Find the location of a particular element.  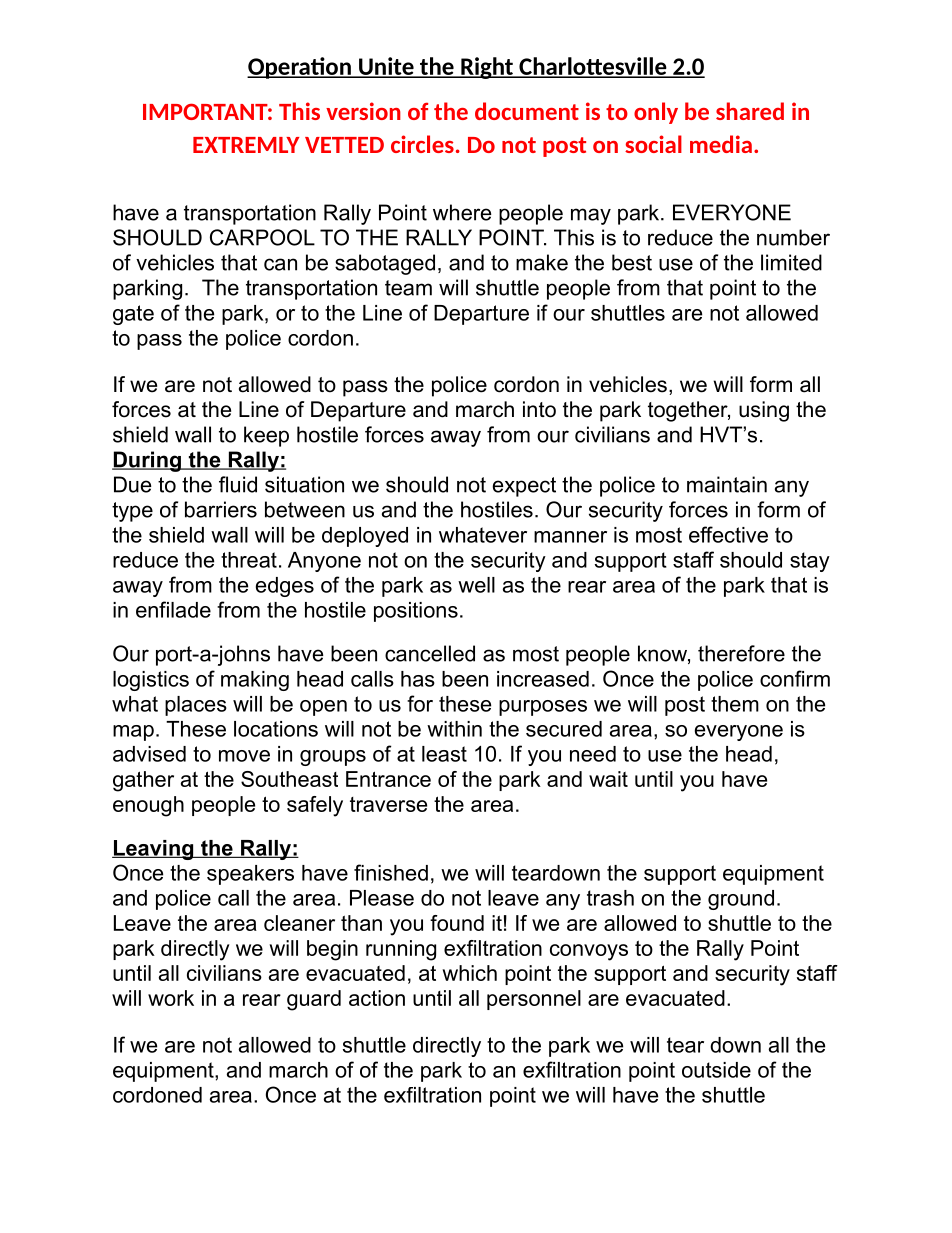

gate is located at coordinates (133, 315).
